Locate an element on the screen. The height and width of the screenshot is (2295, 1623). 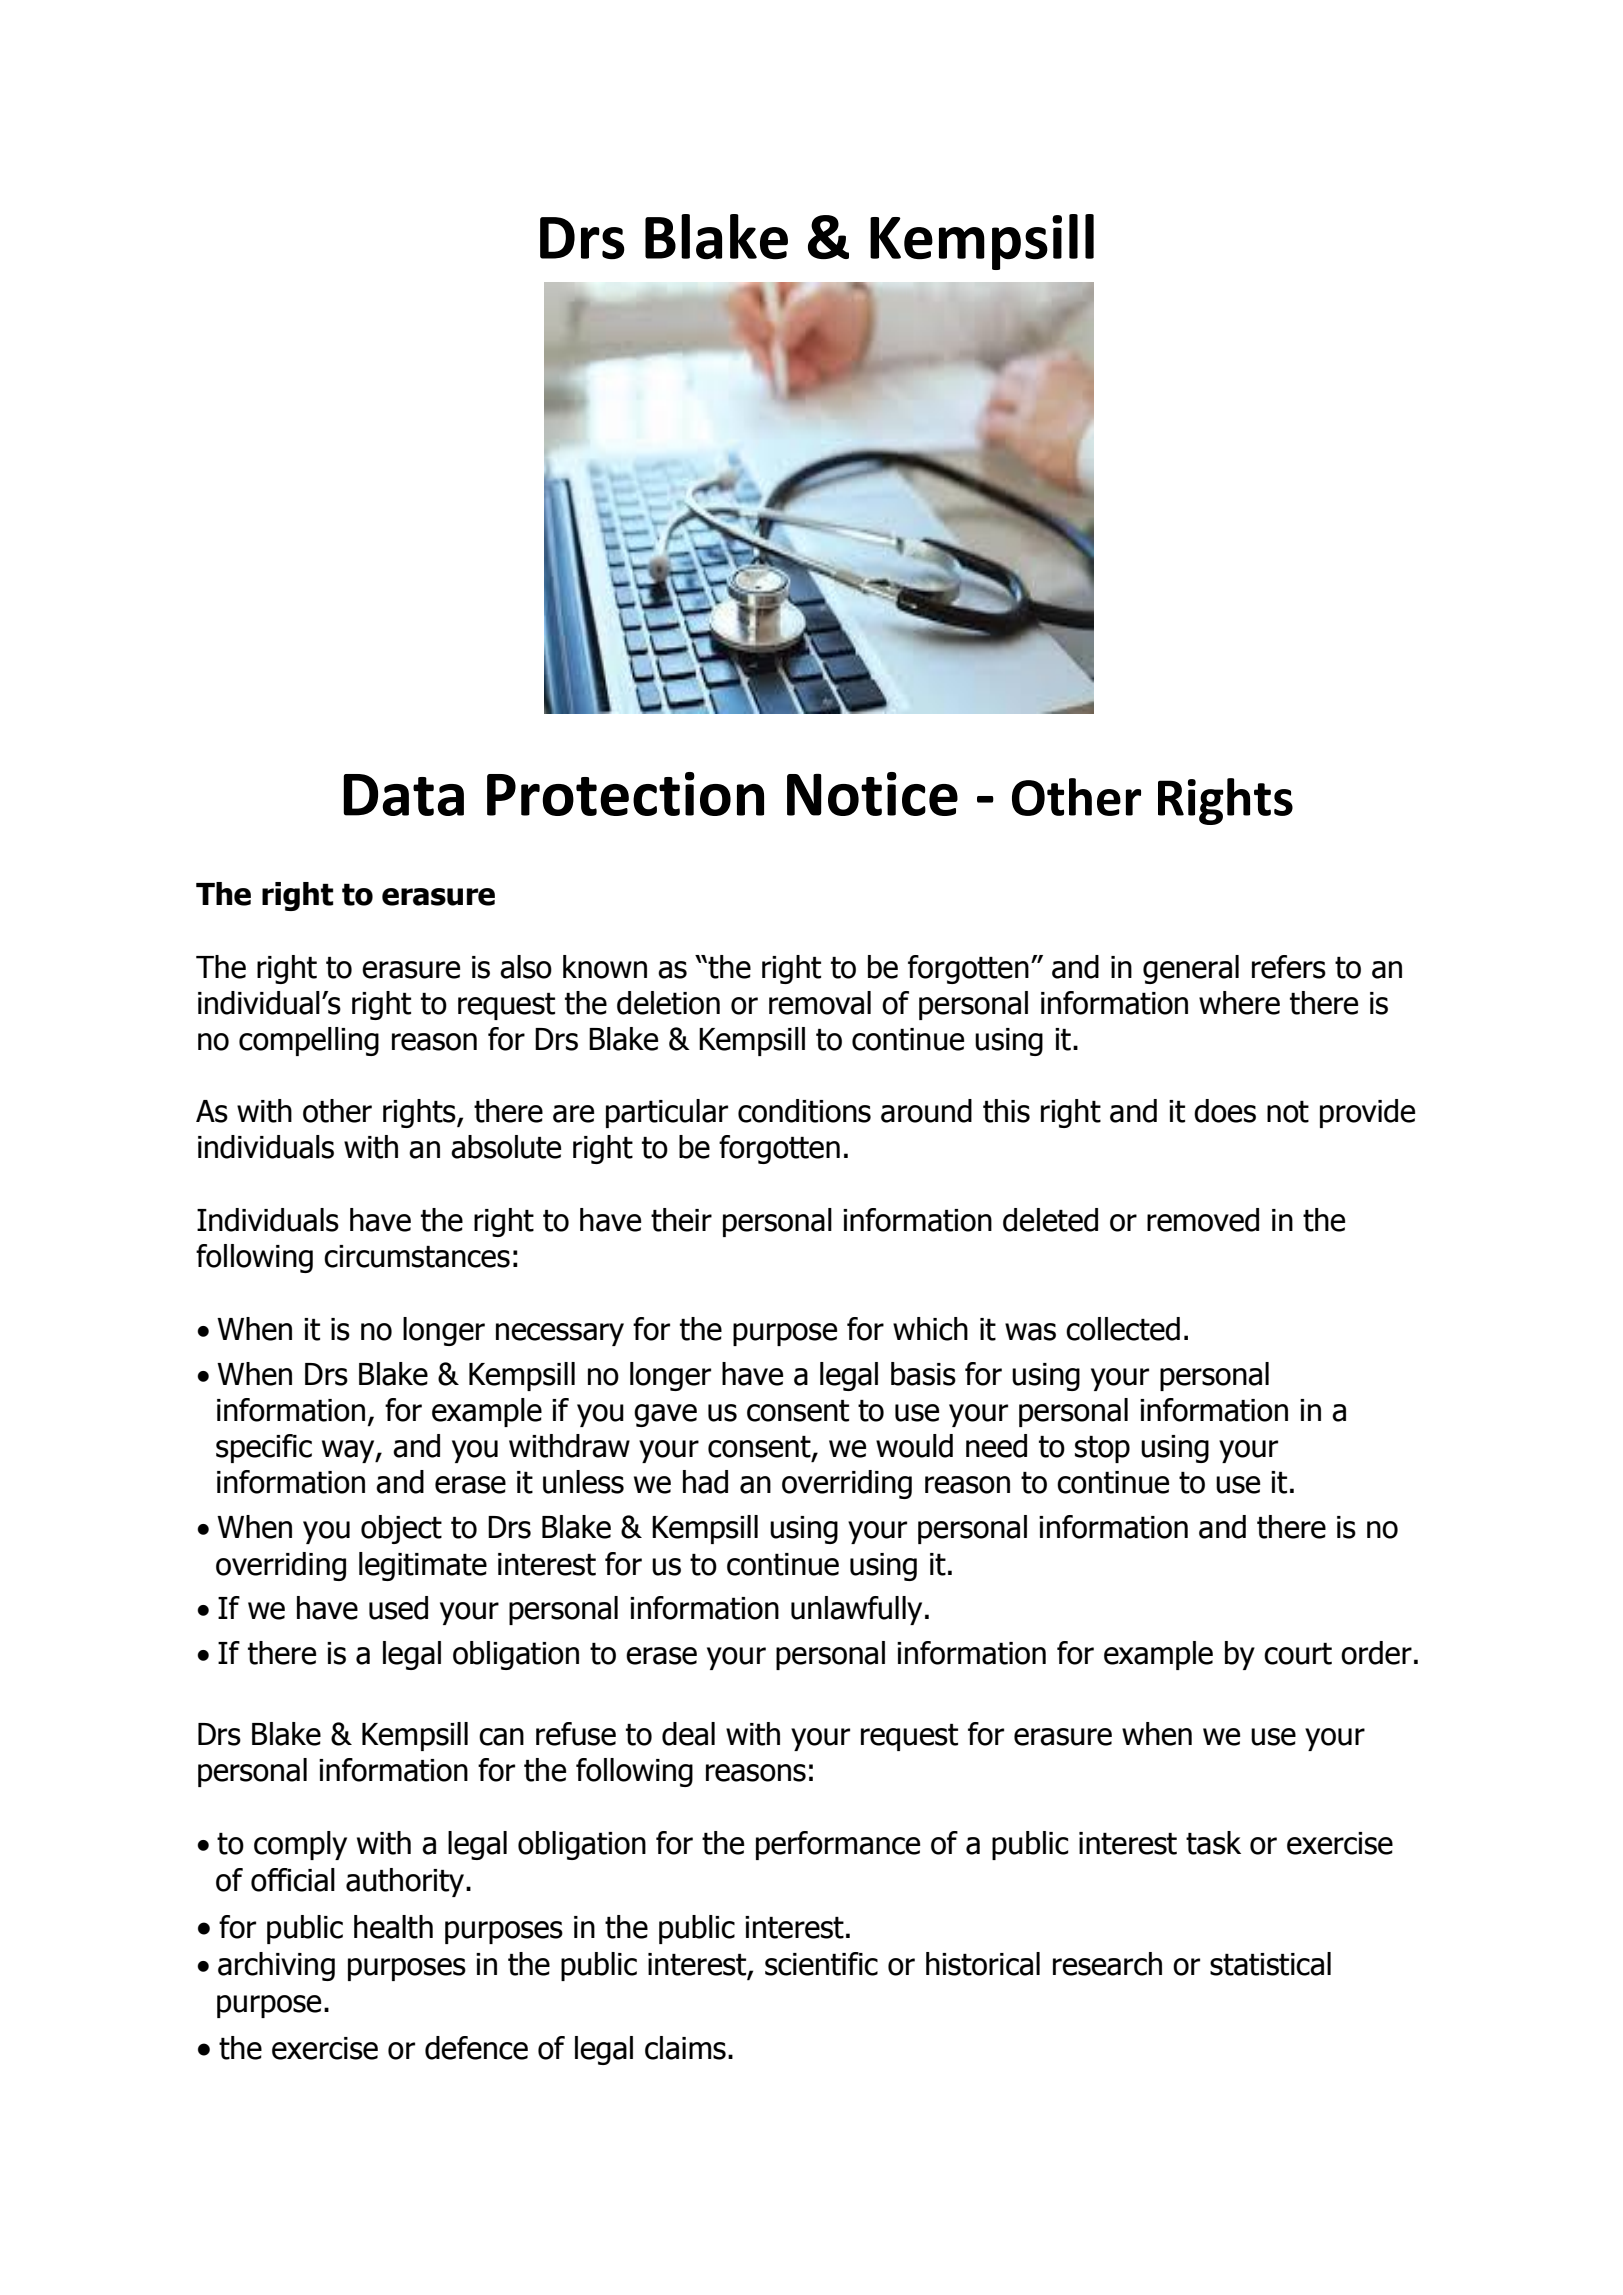
refers is located at coordinates (1289, 967).
